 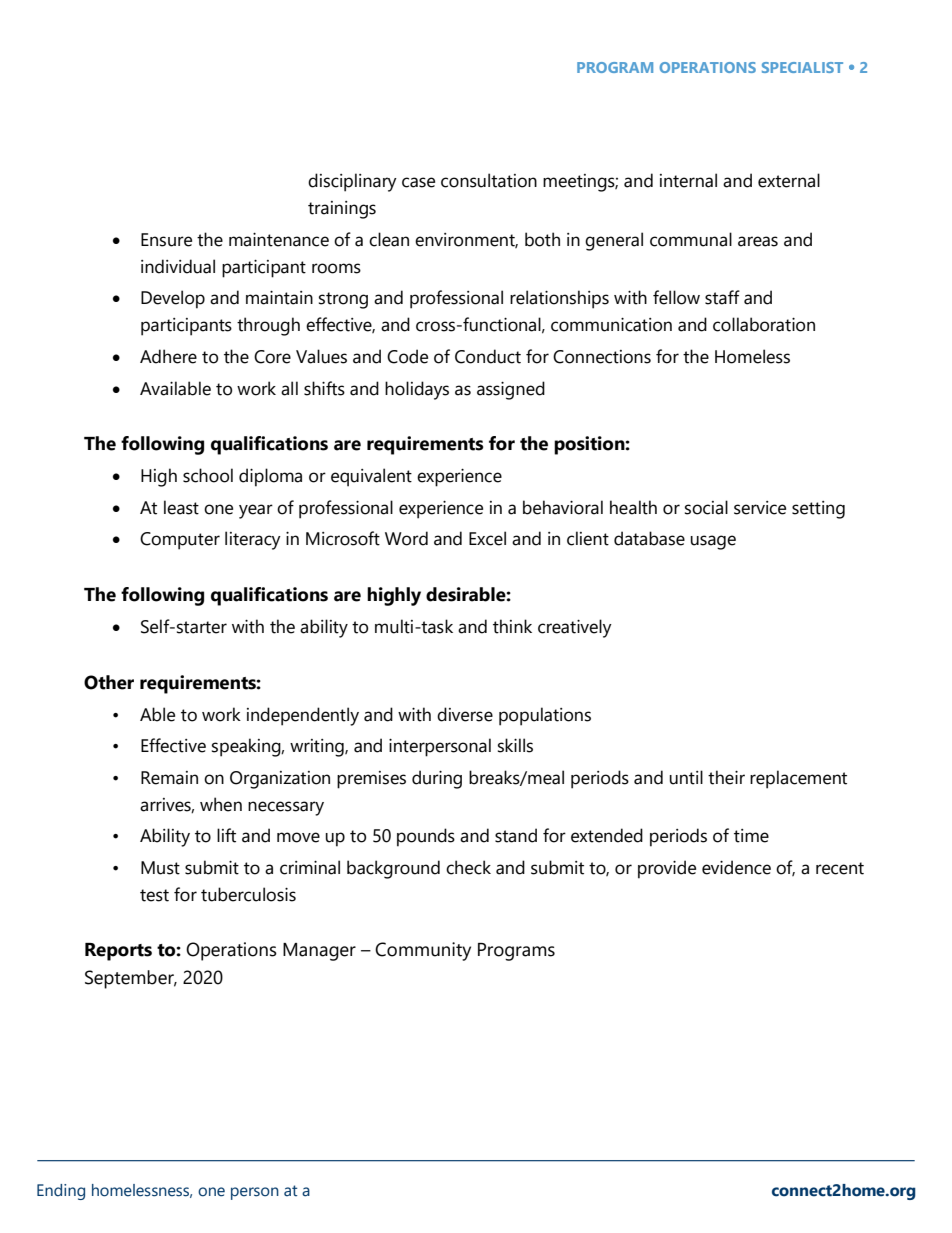 What do you see at coordinates (61, 1192) in the screenshot?
I see `Ending` at bounding box center [61, 1192].
